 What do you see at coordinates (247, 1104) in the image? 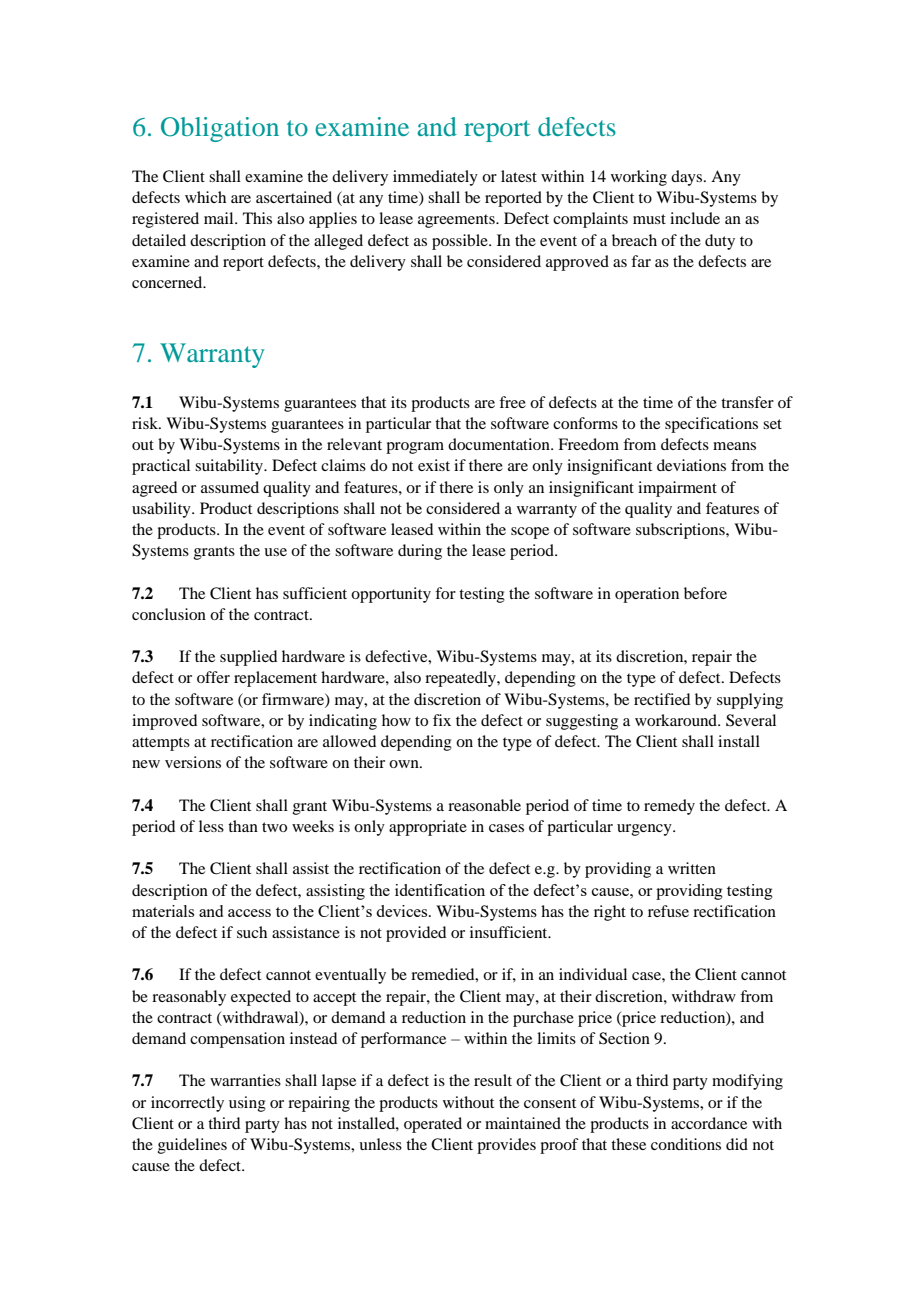
I see `using` at bounding box center [247, 1104].
